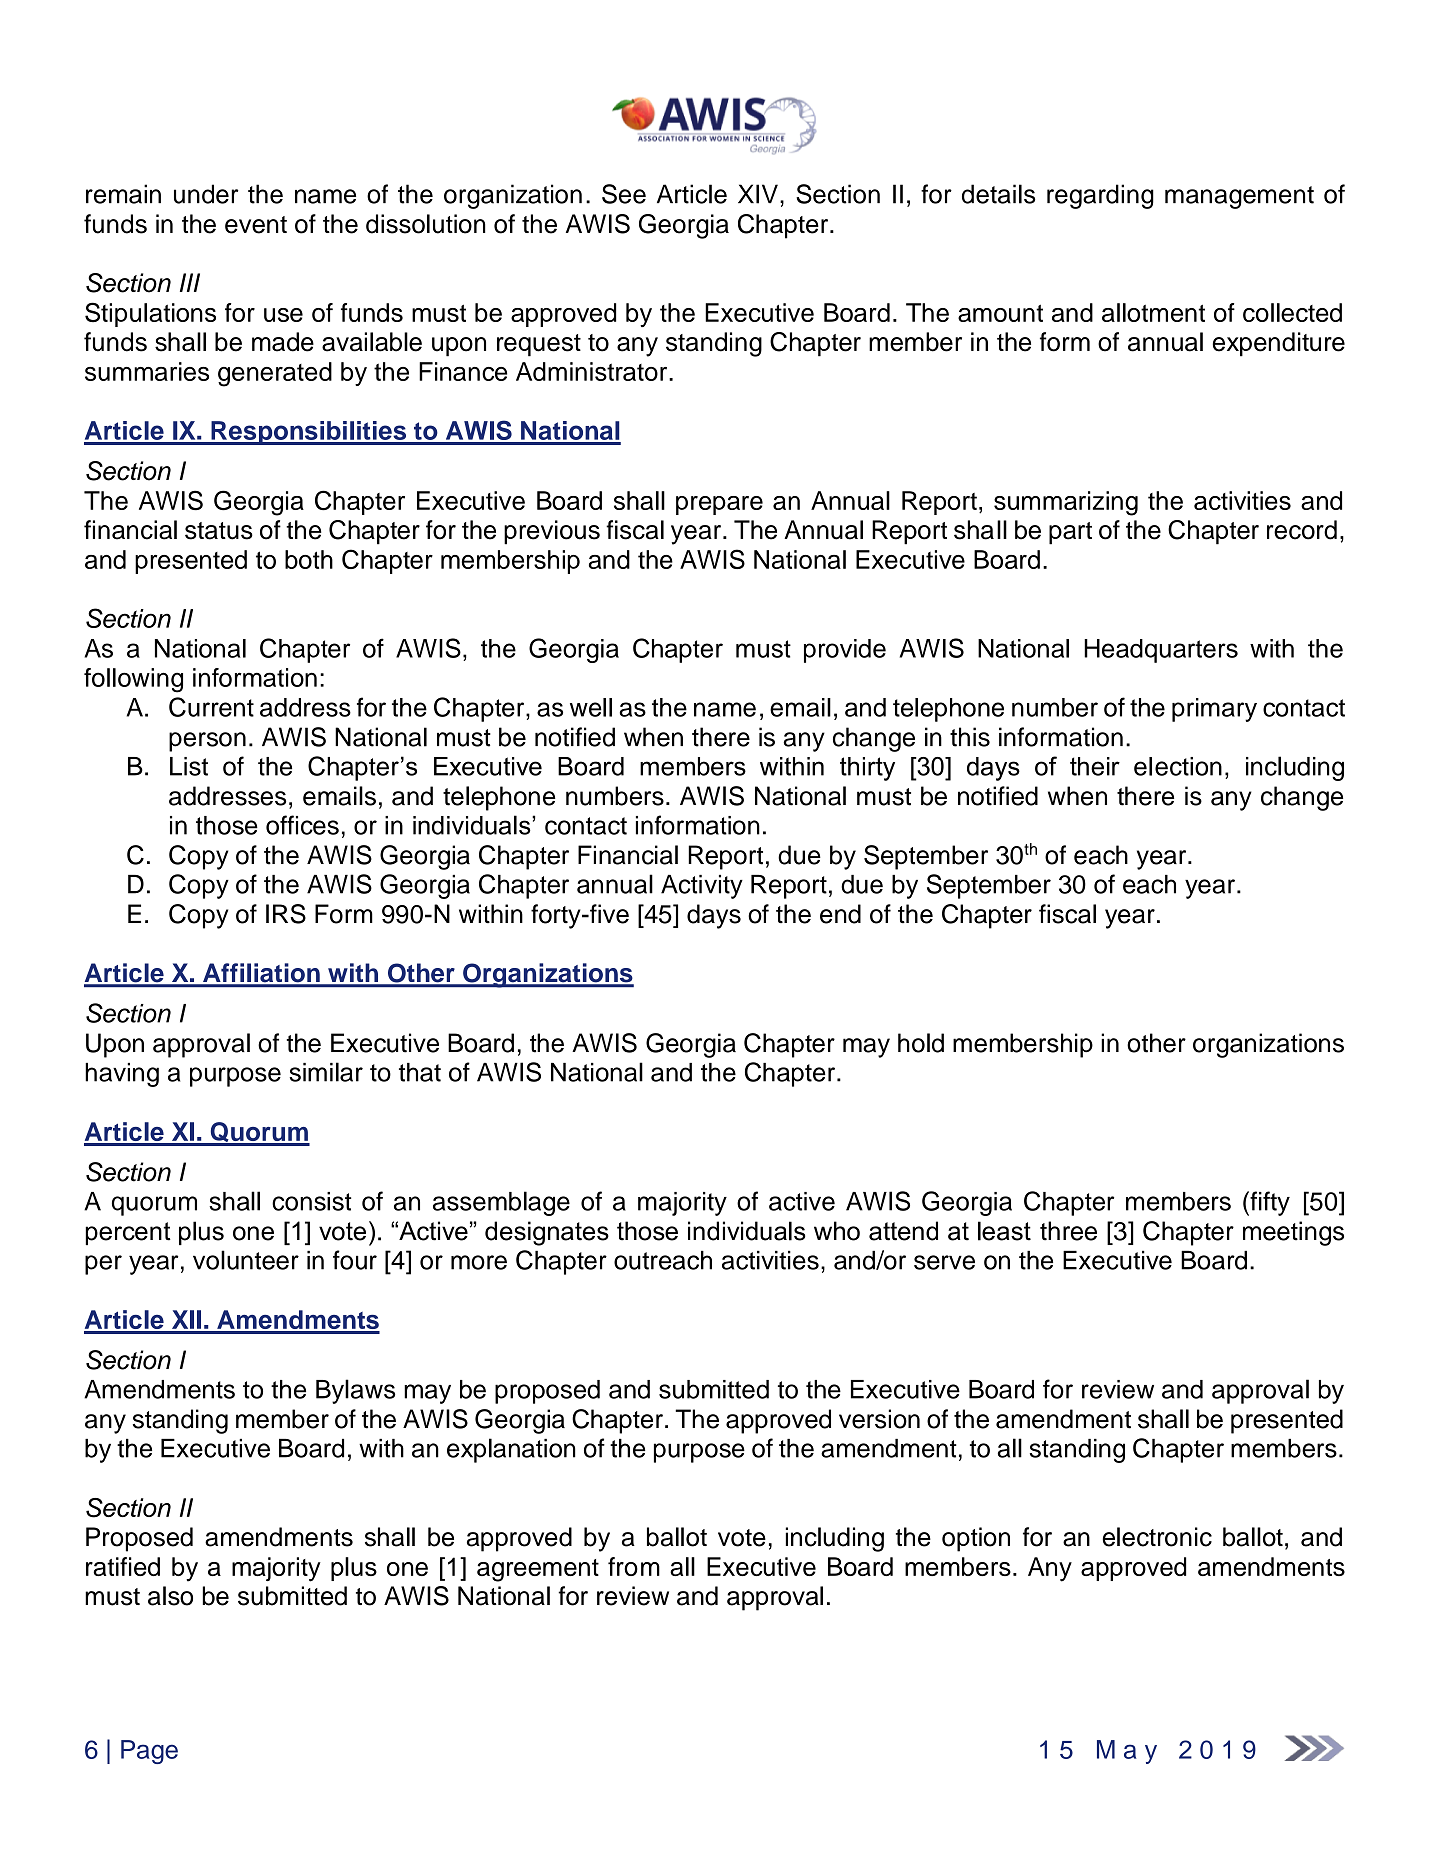  What do you see at coordinates (1070, 533) in the screenshot?
I see `part` at bounding box center [1070, 533].
